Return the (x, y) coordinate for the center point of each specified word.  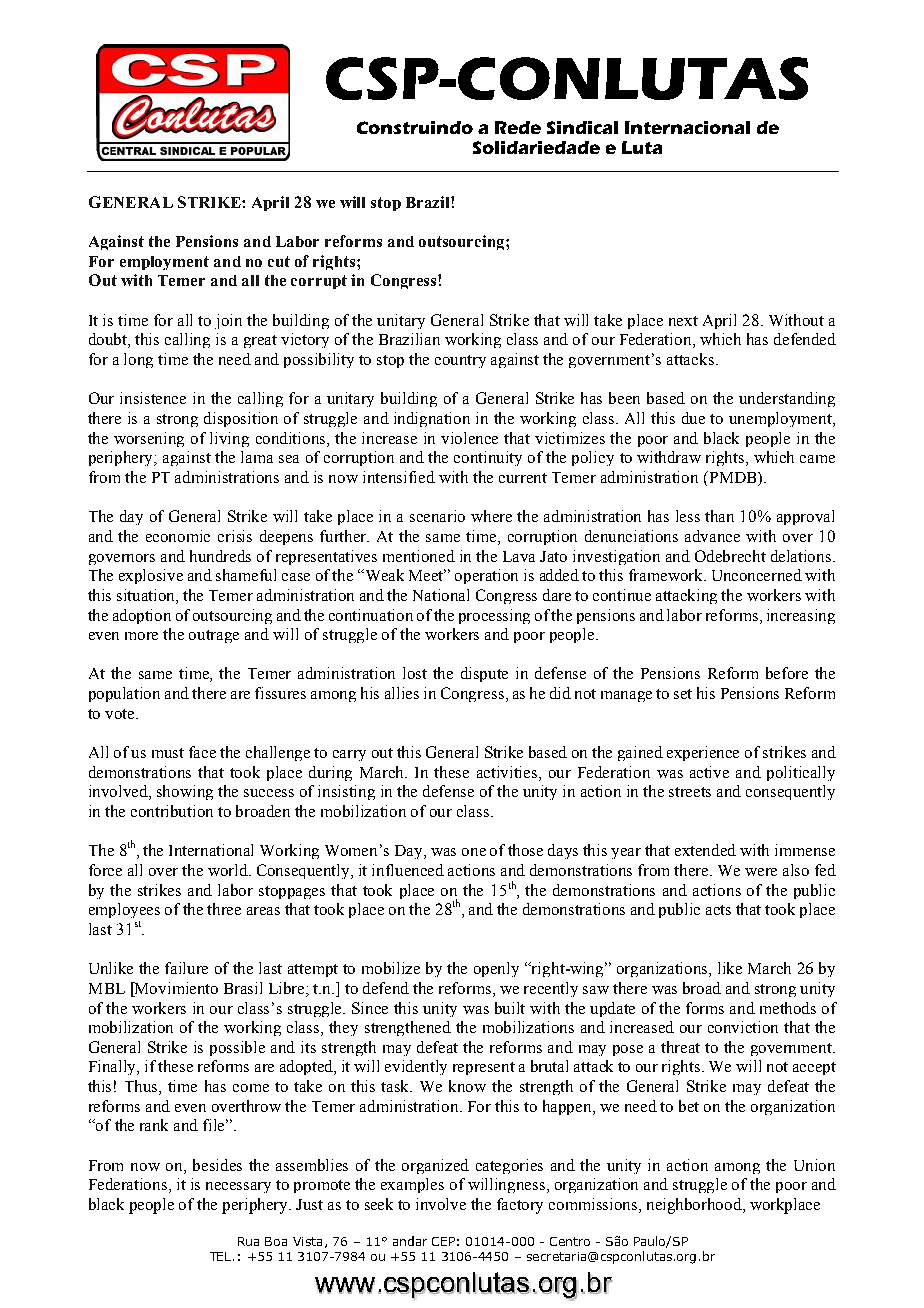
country (460, 361)
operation (486, 576)
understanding (787, 399)
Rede (518, 127)
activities (508, 773)
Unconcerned (757, 575)
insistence (153, 398)
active (709, 772)
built (510, 1008)
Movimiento (175, 989)
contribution (172, 811)
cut (279, 261)
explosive (151, 576)
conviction (743, 1027)
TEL (222, 1256)
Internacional (687, 127)
